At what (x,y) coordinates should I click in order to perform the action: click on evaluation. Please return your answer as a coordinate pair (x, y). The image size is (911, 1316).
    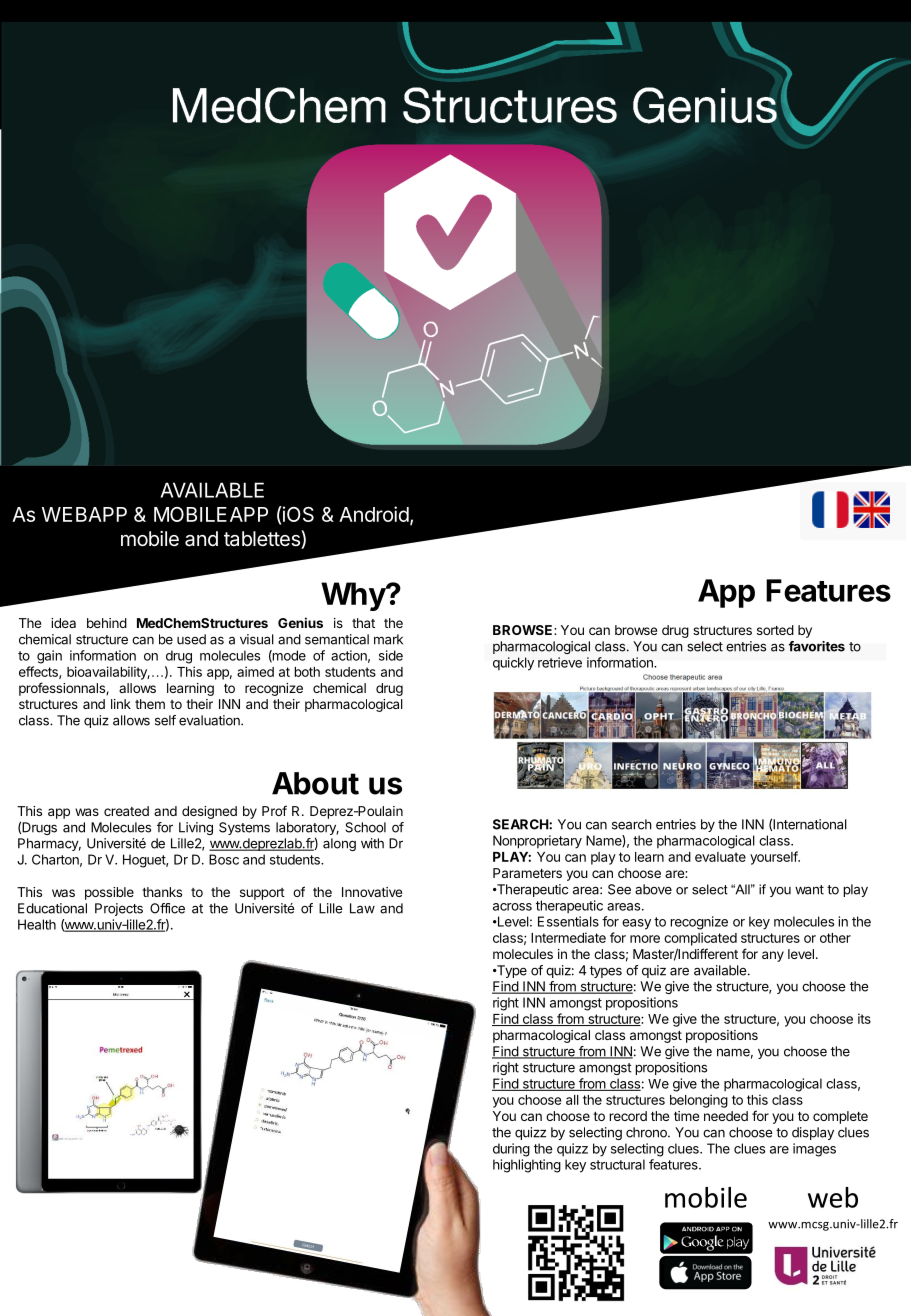
    Looking at the image, I should click on (210, 720).
